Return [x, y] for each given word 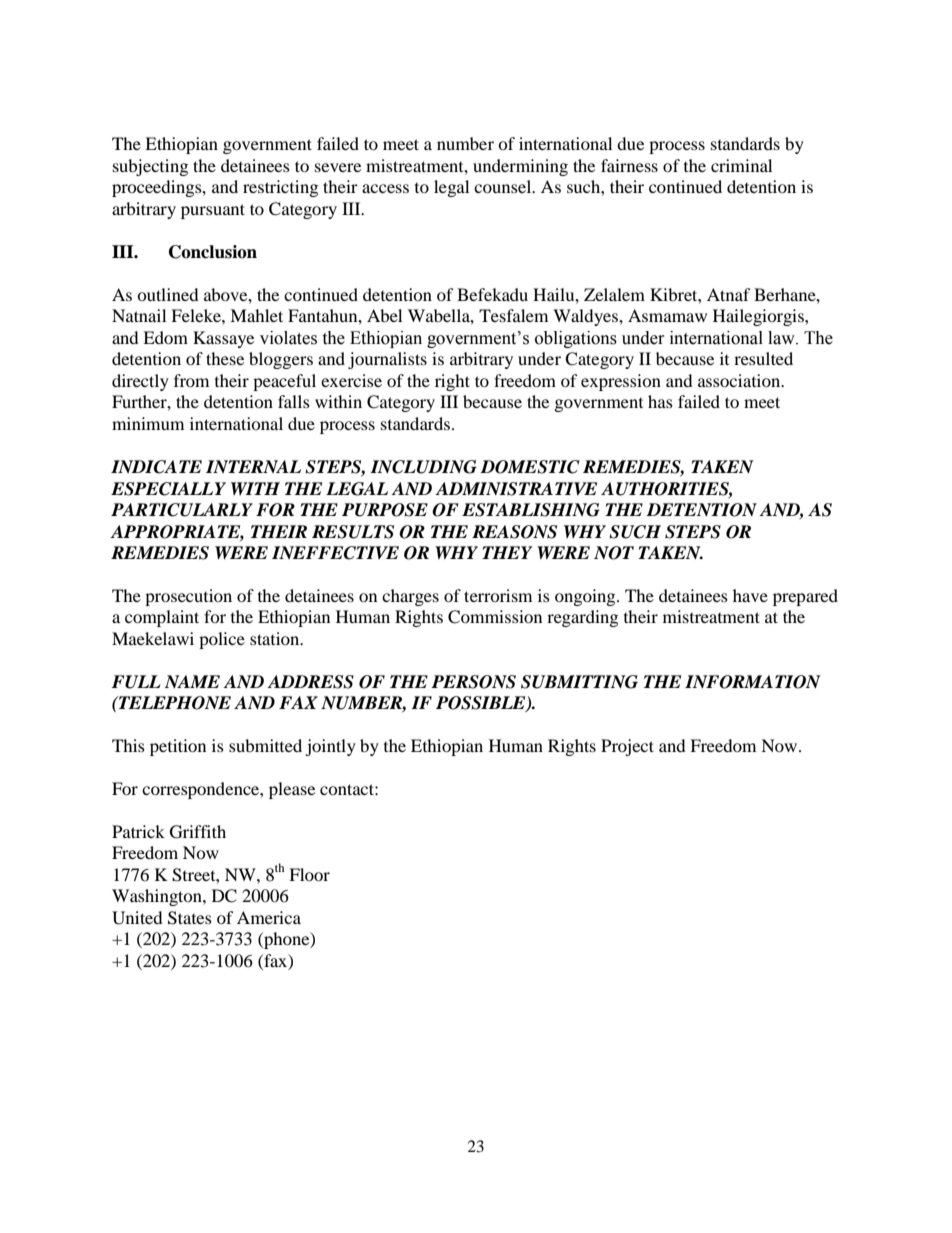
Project [627, 747]
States [190, 918]
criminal [741, 165]
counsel [504, 186]
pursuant [213, 211]
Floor [309, 874]
